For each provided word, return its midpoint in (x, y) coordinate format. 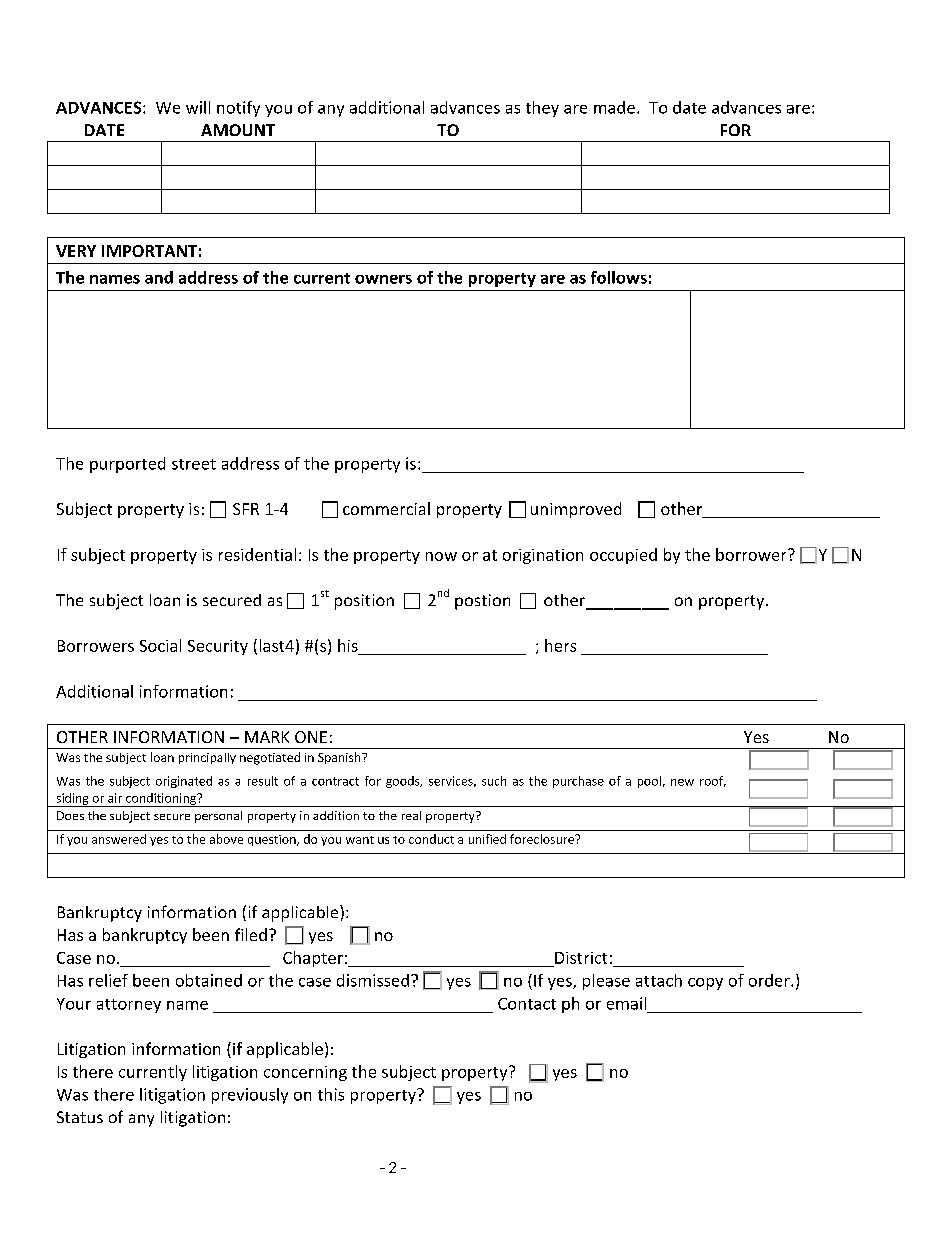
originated (184, 782)
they (542, 109)
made (614, 107)
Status (80, 1117)
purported (127, 465)
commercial (386, 508)
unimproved (576, 510)
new (682, 782)
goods (404, 782)
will (198, 107)
